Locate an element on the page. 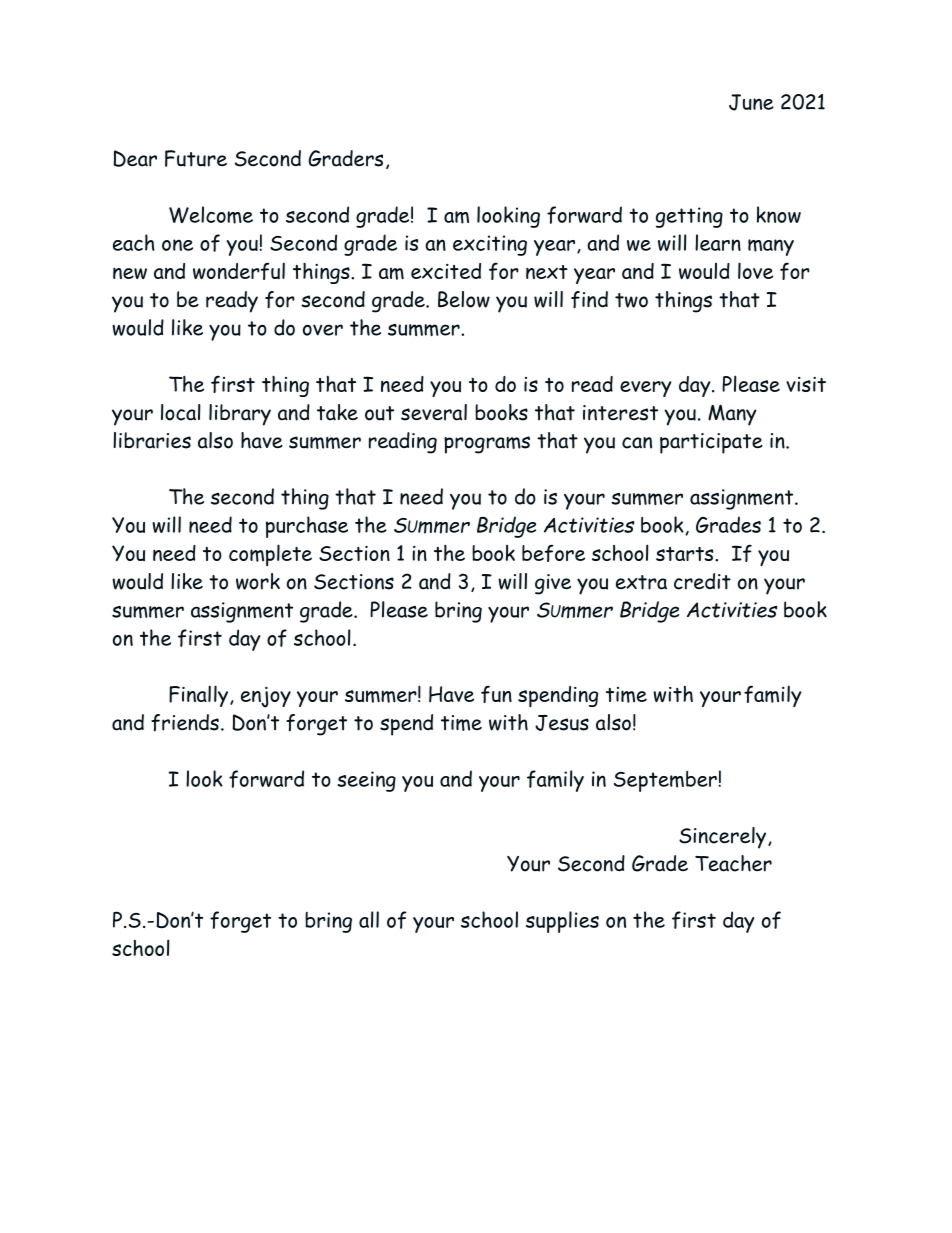  seeing is located at coordinates (366, 781).
